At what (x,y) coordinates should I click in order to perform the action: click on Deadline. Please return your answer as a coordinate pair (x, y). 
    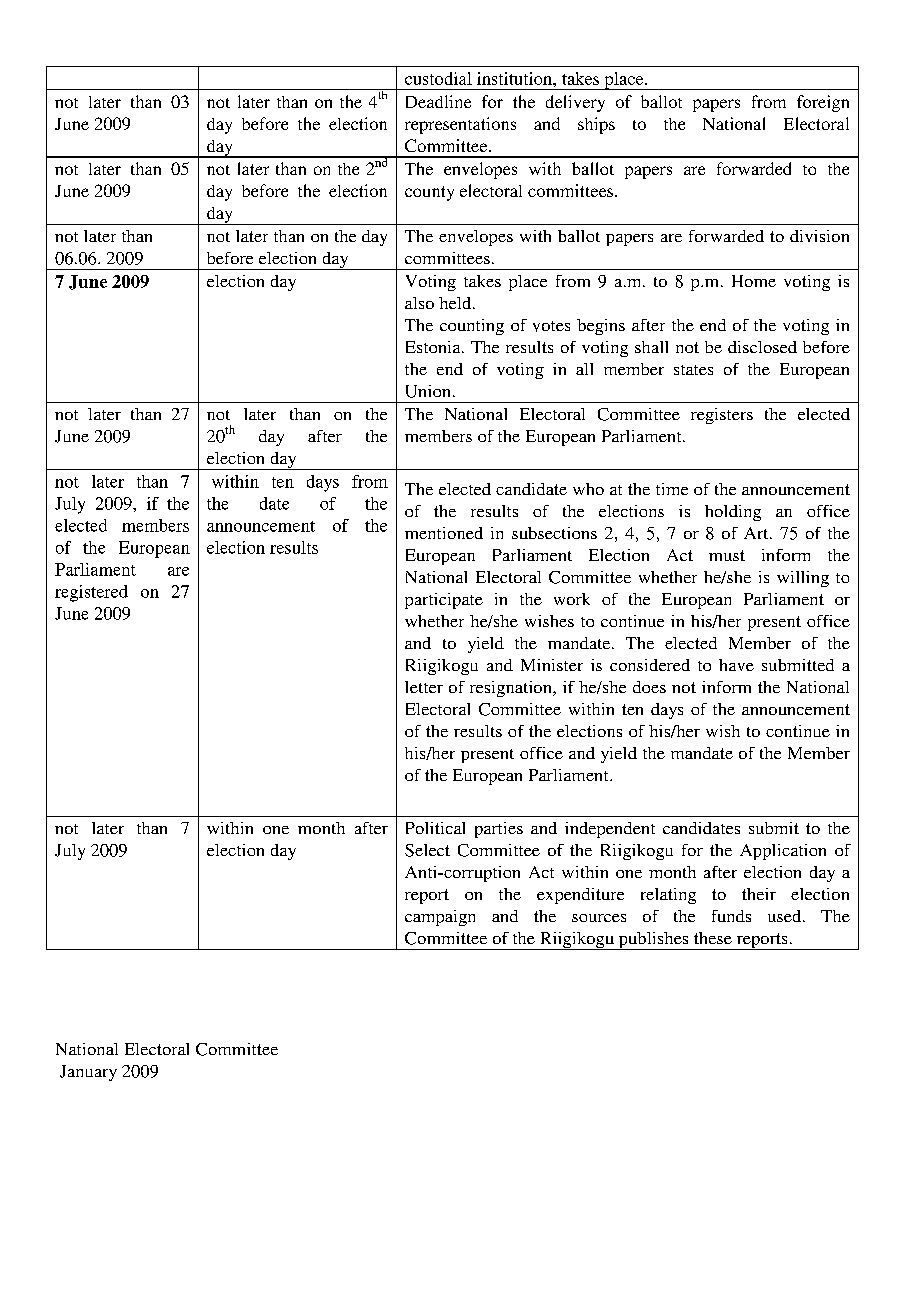
    Looking at the image, I should click on (438, 101).
